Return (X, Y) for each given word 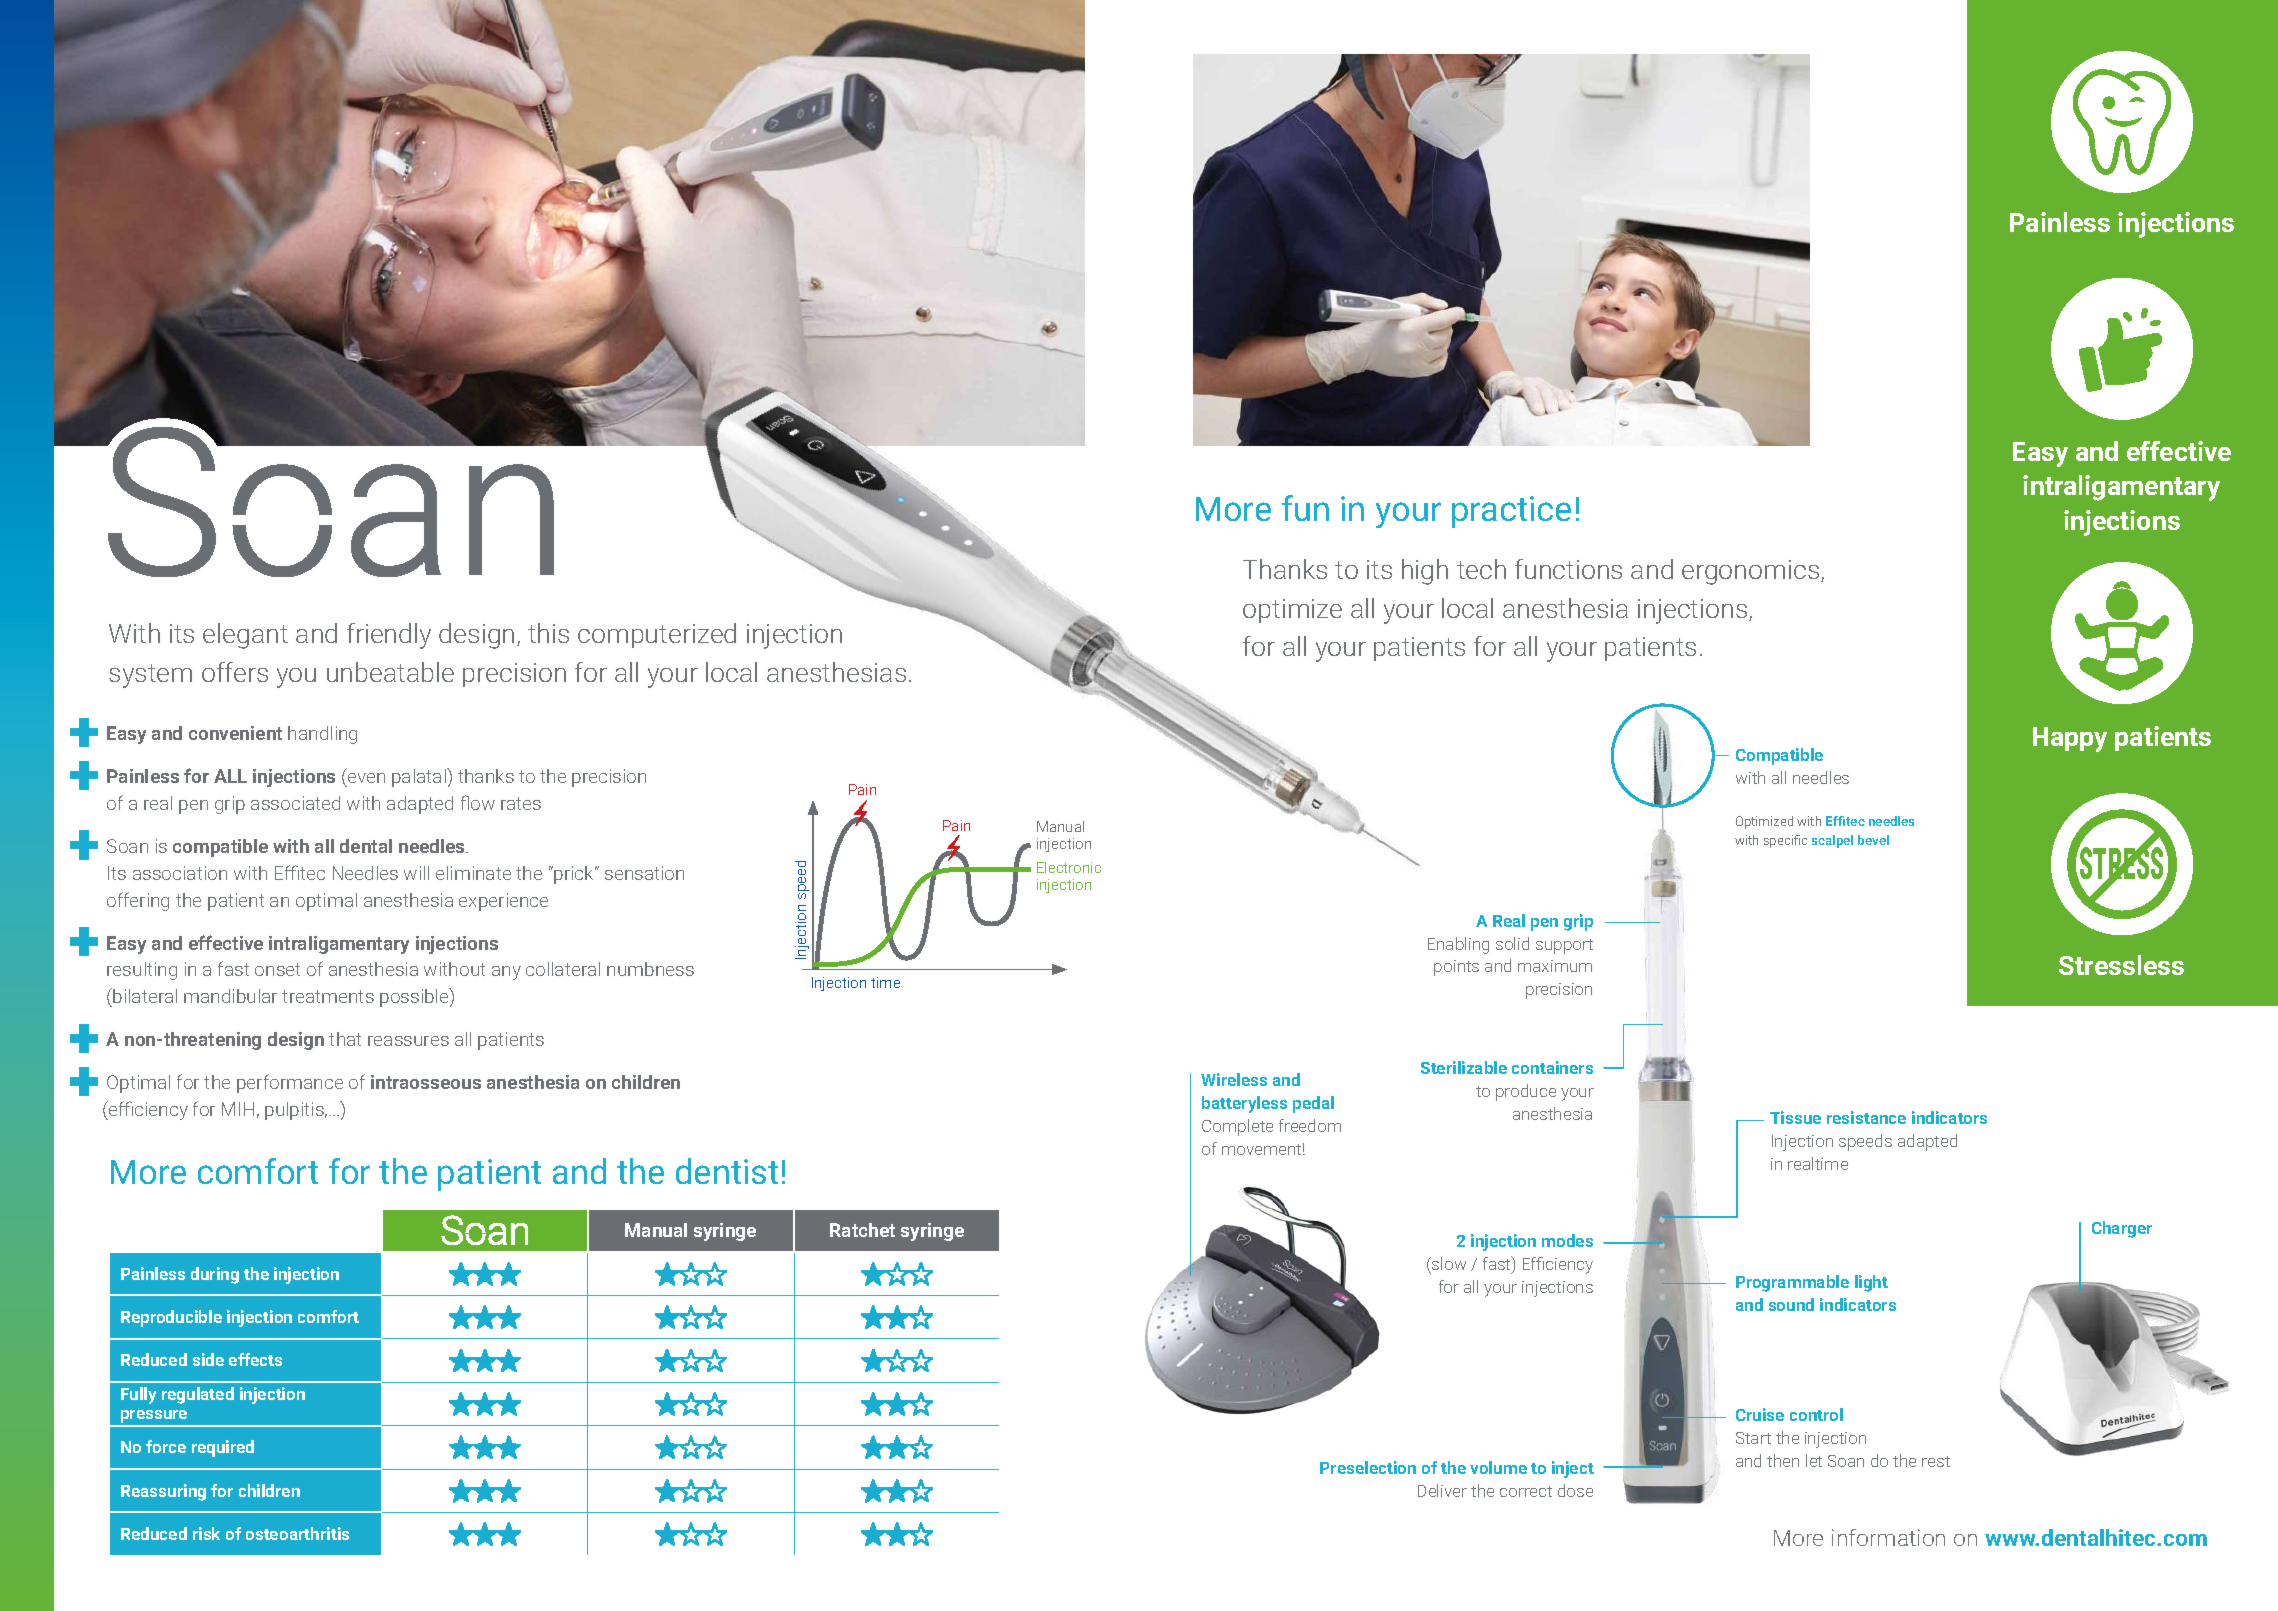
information (1888, 1537)
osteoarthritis (297, 1533)
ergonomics (1752, 572)
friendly (389, 636)
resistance (1866, 1117)
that (345, 1039)
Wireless (1234, 1079)
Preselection (1368, 1467)
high (1425, 572)
